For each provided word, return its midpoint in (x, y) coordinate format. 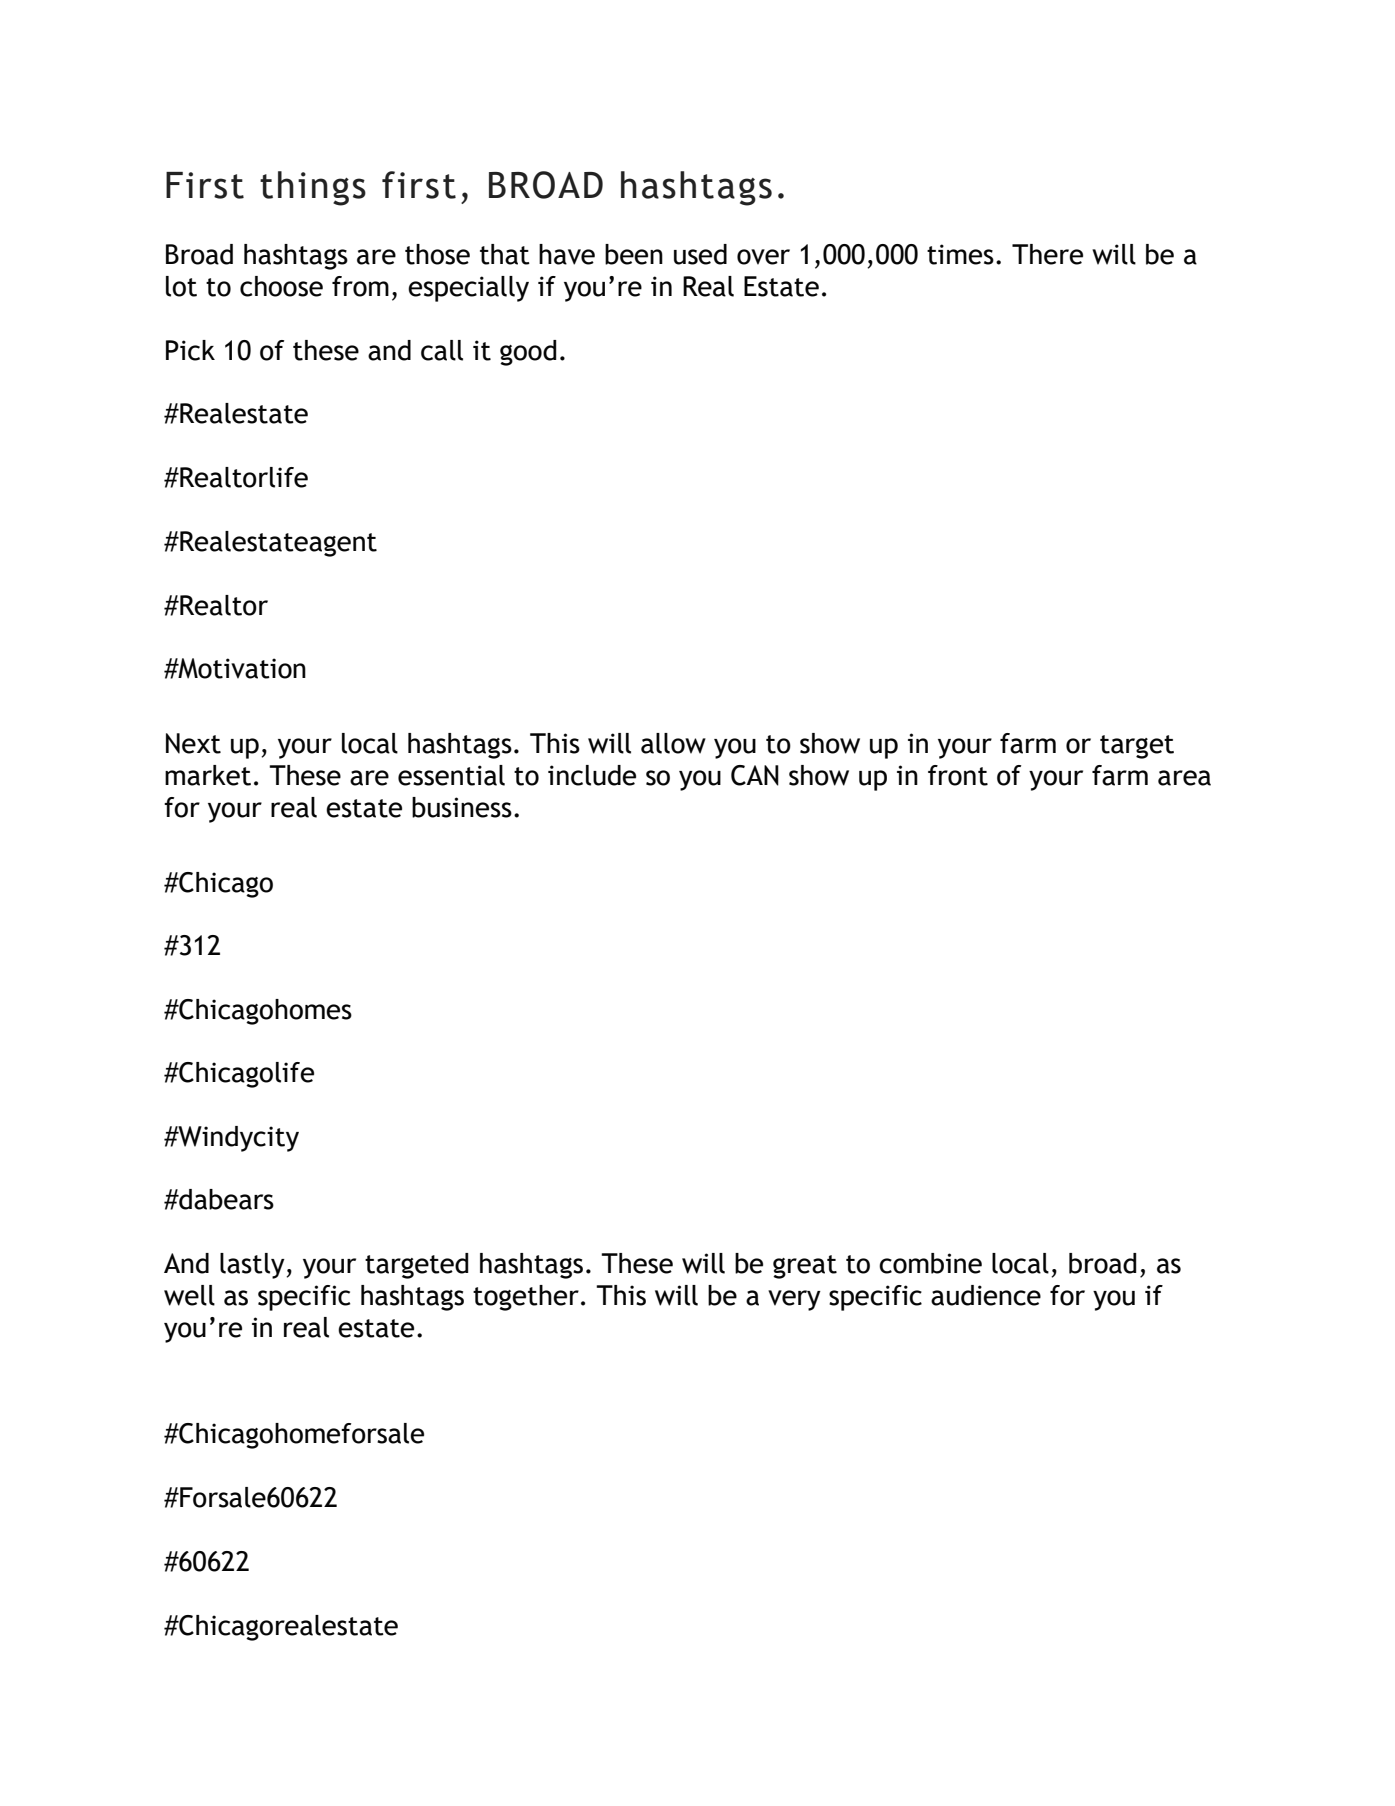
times (960, 254)
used (700, 254)
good (528, 353)
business (462, 807)
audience (986, 1295)
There (1047, 254)
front (958, 775)
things (313, 188)
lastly (253, 1266)
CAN (755, 775)
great (805, 1267)
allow (673, 743)
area (1184, 778)
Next (193, 743)
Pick (190, 350)
